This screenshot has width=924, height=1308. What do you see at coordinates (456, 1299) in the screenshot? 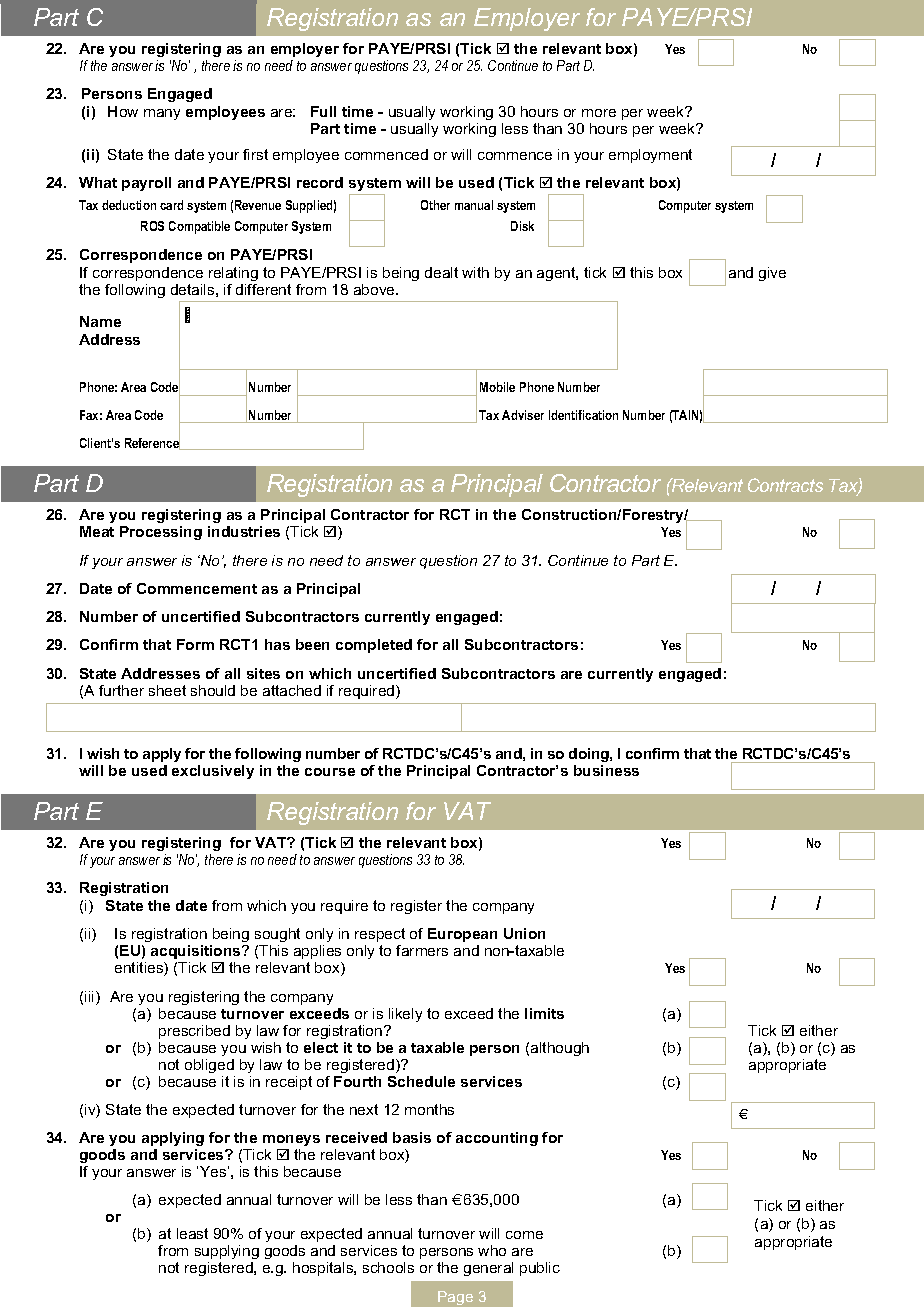
I see `Page` at bounding box center [456, 1299].
